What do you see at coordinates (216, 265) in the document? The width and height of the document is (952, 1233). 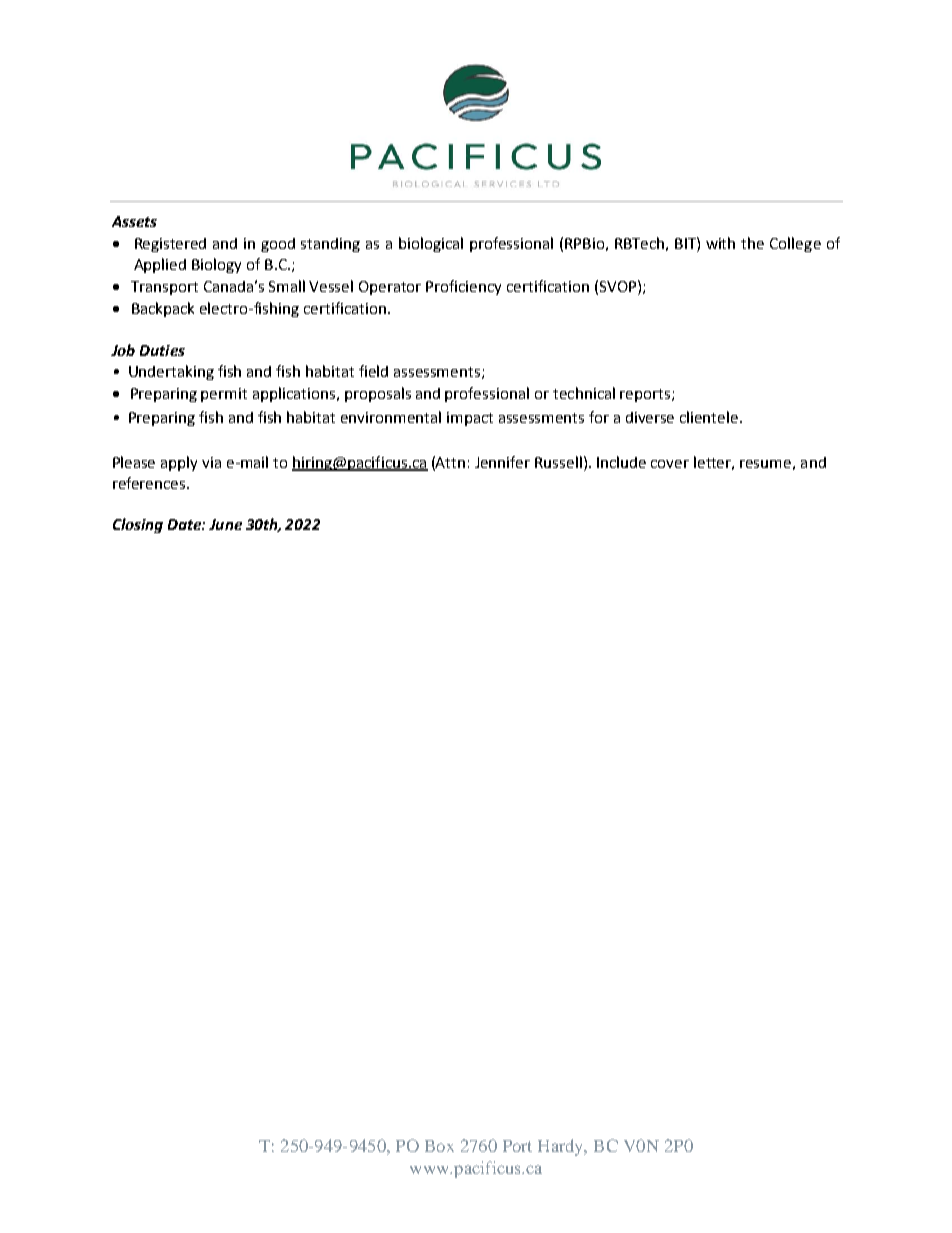 I see `Biology` at bounding box center [216, 265].
